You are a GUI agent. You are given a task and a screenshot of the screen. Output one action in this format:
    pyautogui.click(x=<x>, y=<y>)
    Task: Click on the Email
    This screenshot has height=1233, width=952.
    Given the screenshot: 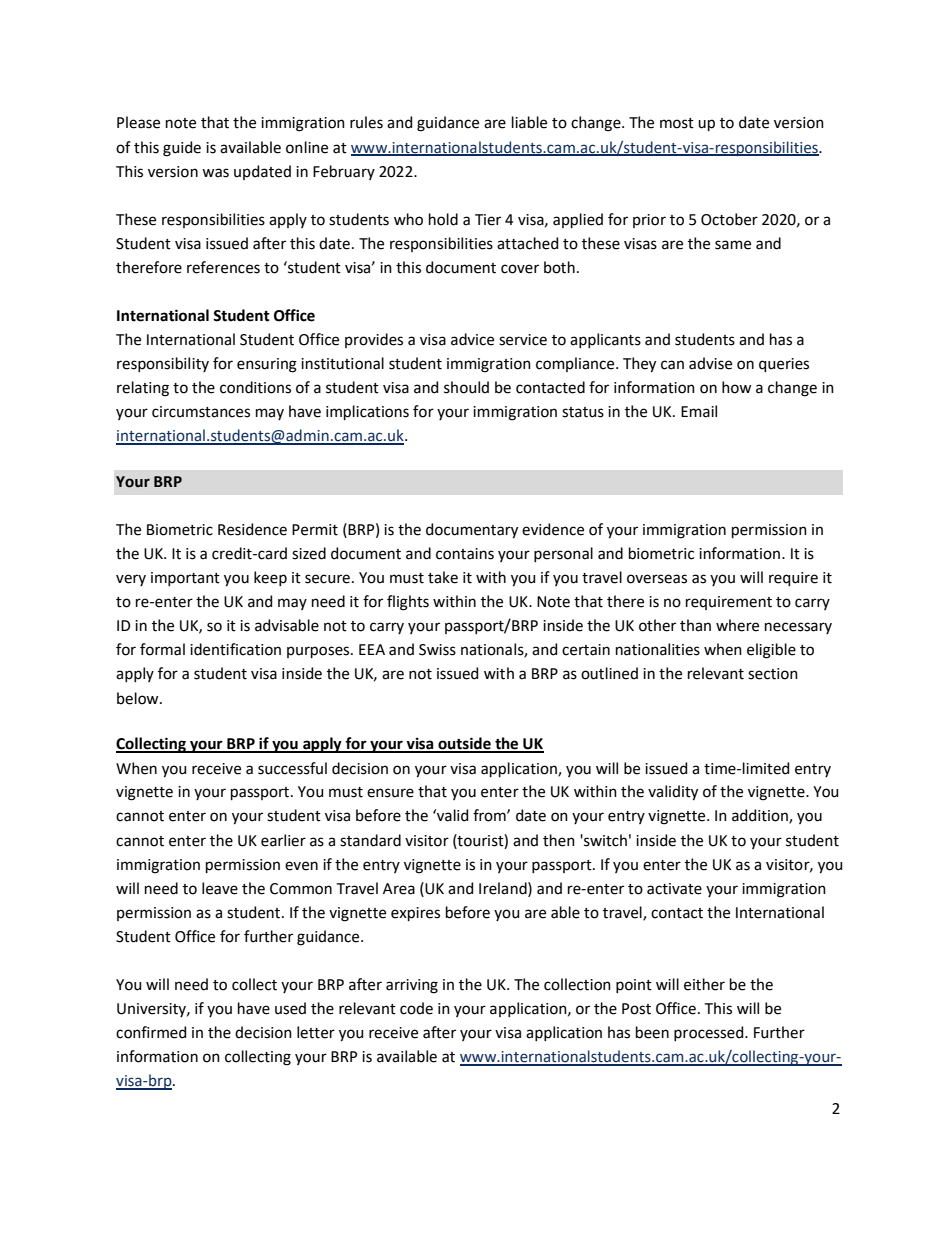 What is the action you would take?
    pyautogui.click(x=699, y=411)
